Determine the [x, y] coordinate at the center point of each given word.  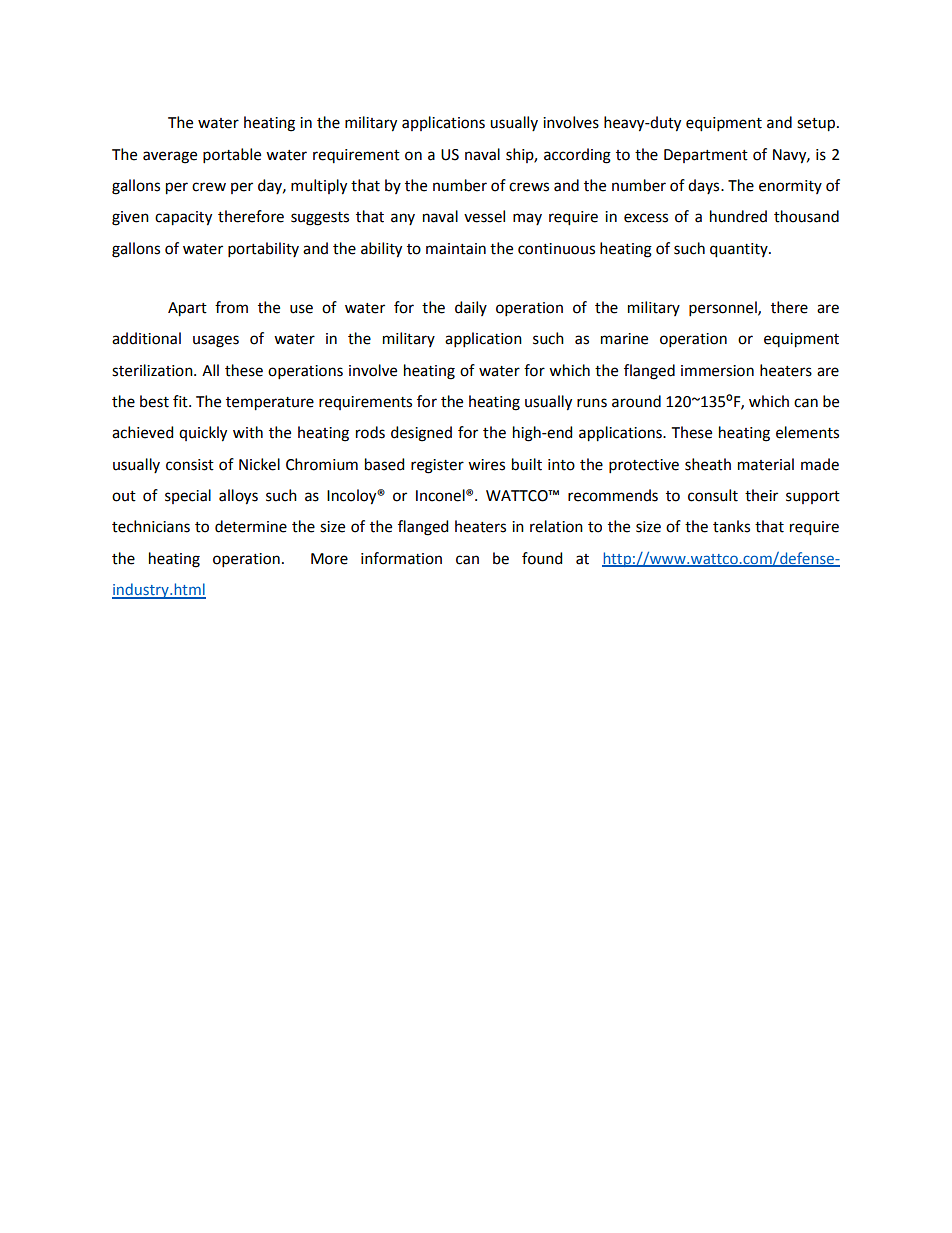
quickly [203, 434]
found [542, 558]
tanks [731, 526]
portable [232, 155]
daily [471, 308]
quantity [740, 250]
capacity [183, 218]
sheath [708, 464]
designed [421, 434]
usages [216, 341]
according [577, 156]
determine [251, 526]
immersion [717, 371]
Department [706, 156]
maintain [456, 249]
